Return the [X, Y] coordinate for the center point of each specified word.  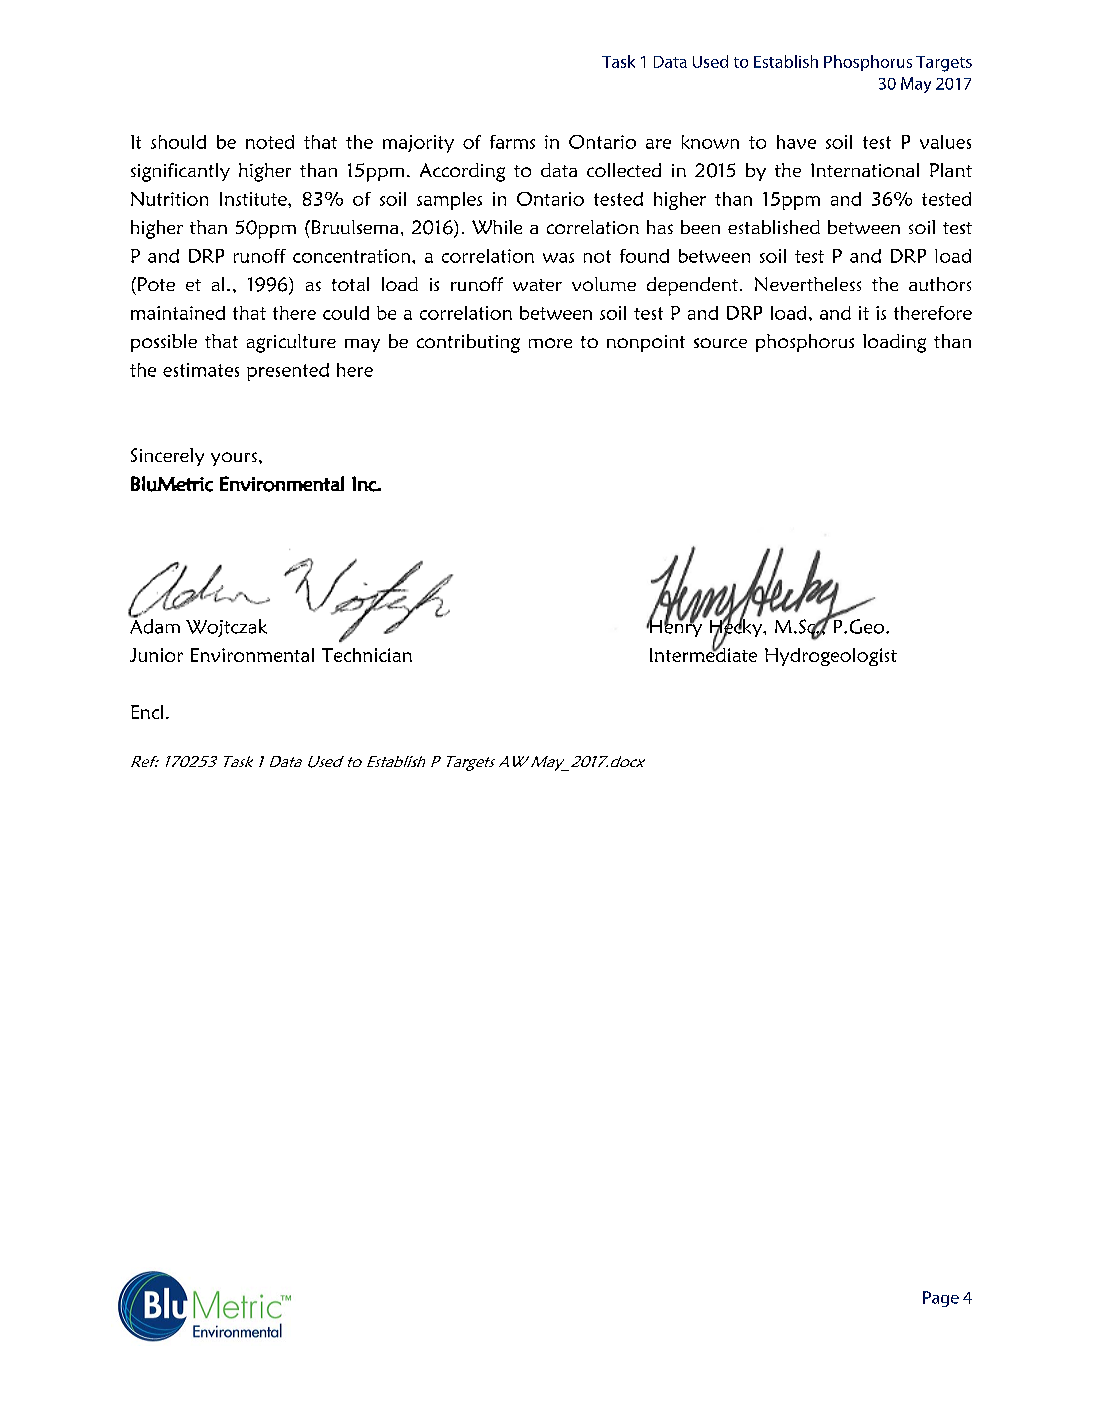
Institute [254, 199]
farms [512, 142]
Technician [367, 655]
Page [941, 1299]
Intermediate [703, 653]
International [865, 170]
